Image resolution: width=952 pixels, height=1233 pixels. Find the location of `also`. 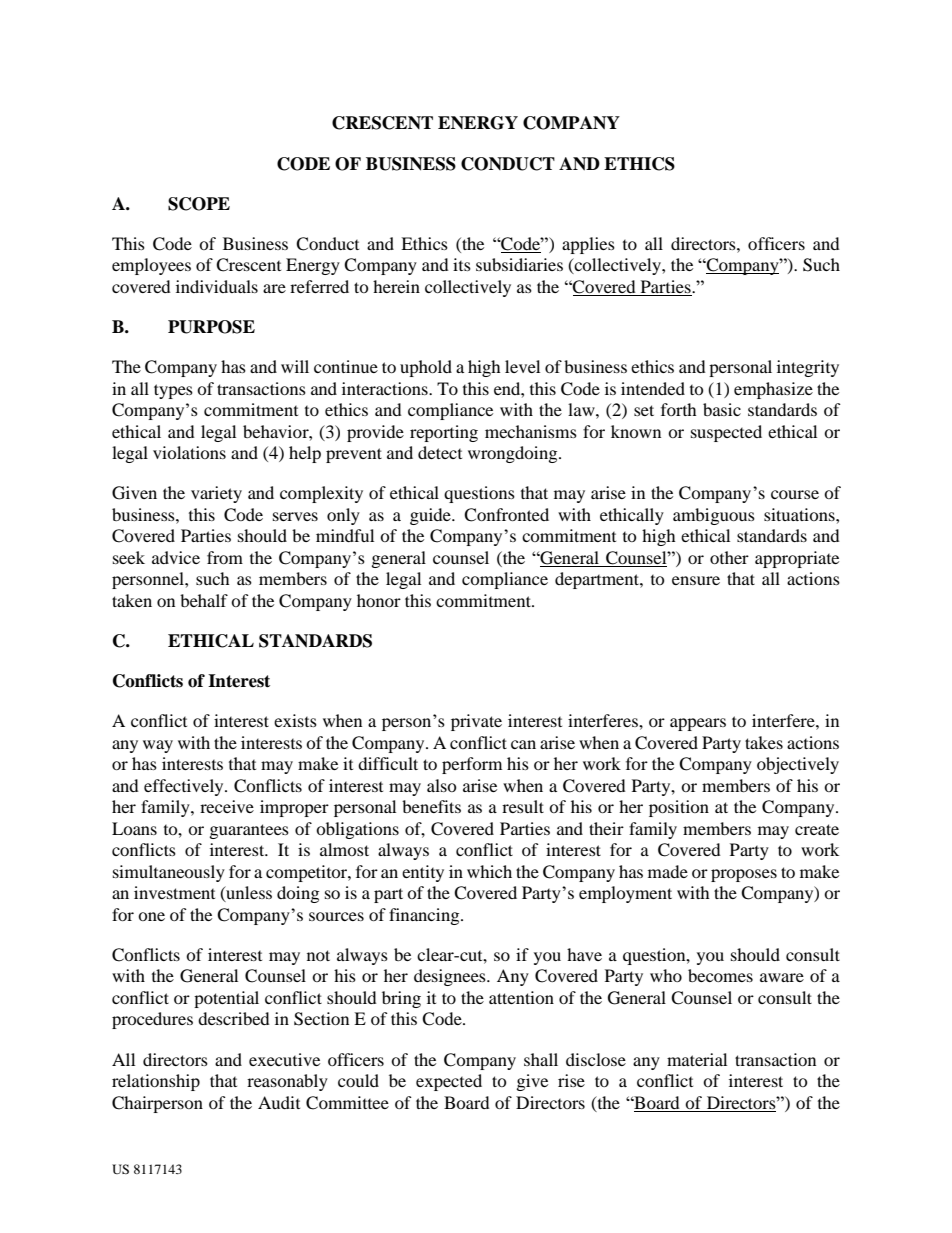

also is located at coordinates (442, 785).
